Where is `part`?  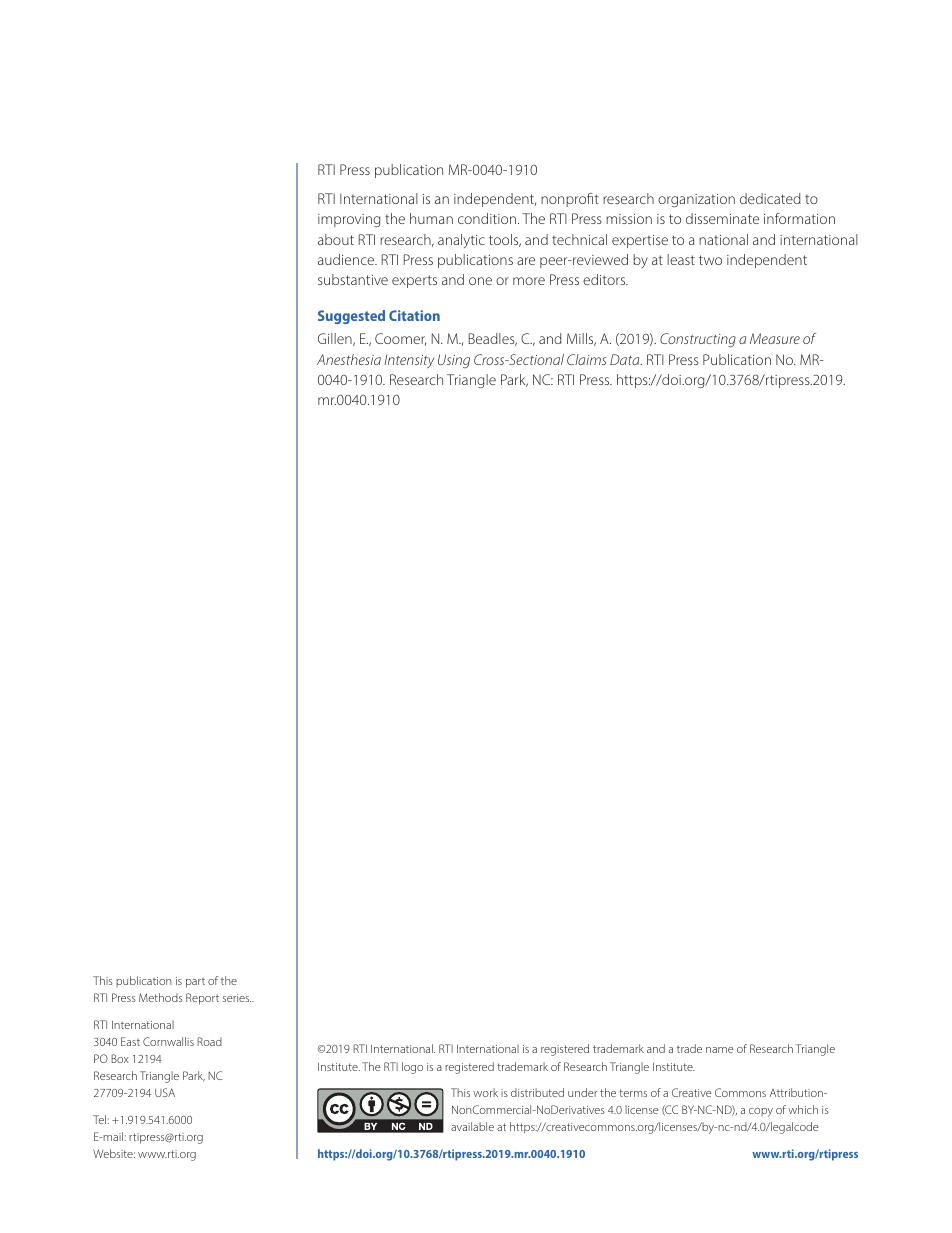 part is located at coordinates (195, 983).
